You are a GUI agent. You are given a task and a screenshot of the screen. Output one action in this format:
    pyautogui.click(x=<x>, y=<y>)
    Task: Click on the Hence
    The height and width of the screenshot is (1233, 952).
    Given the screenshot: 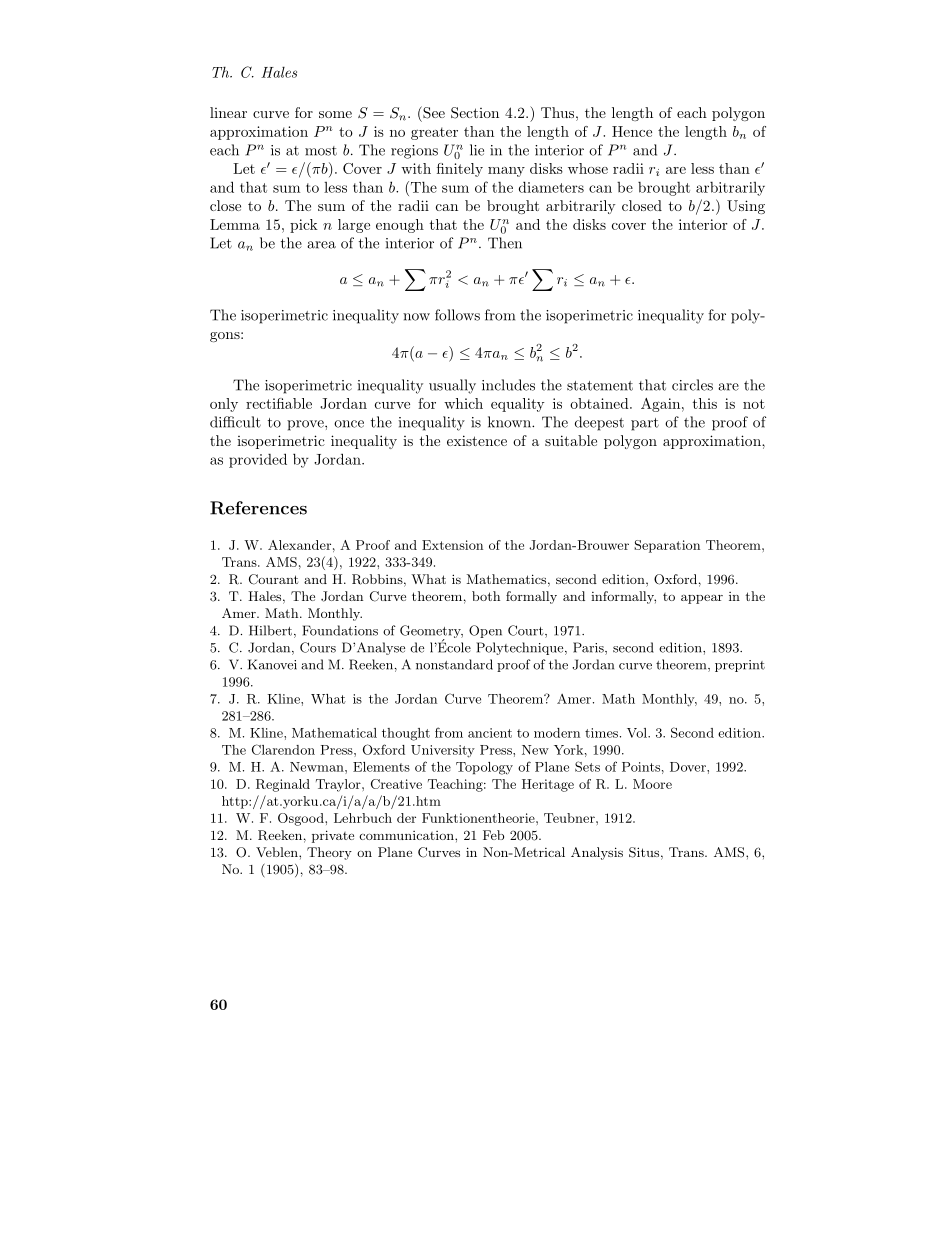 What is the action you would take?
    pyautogui.click(x=632, y=131)
